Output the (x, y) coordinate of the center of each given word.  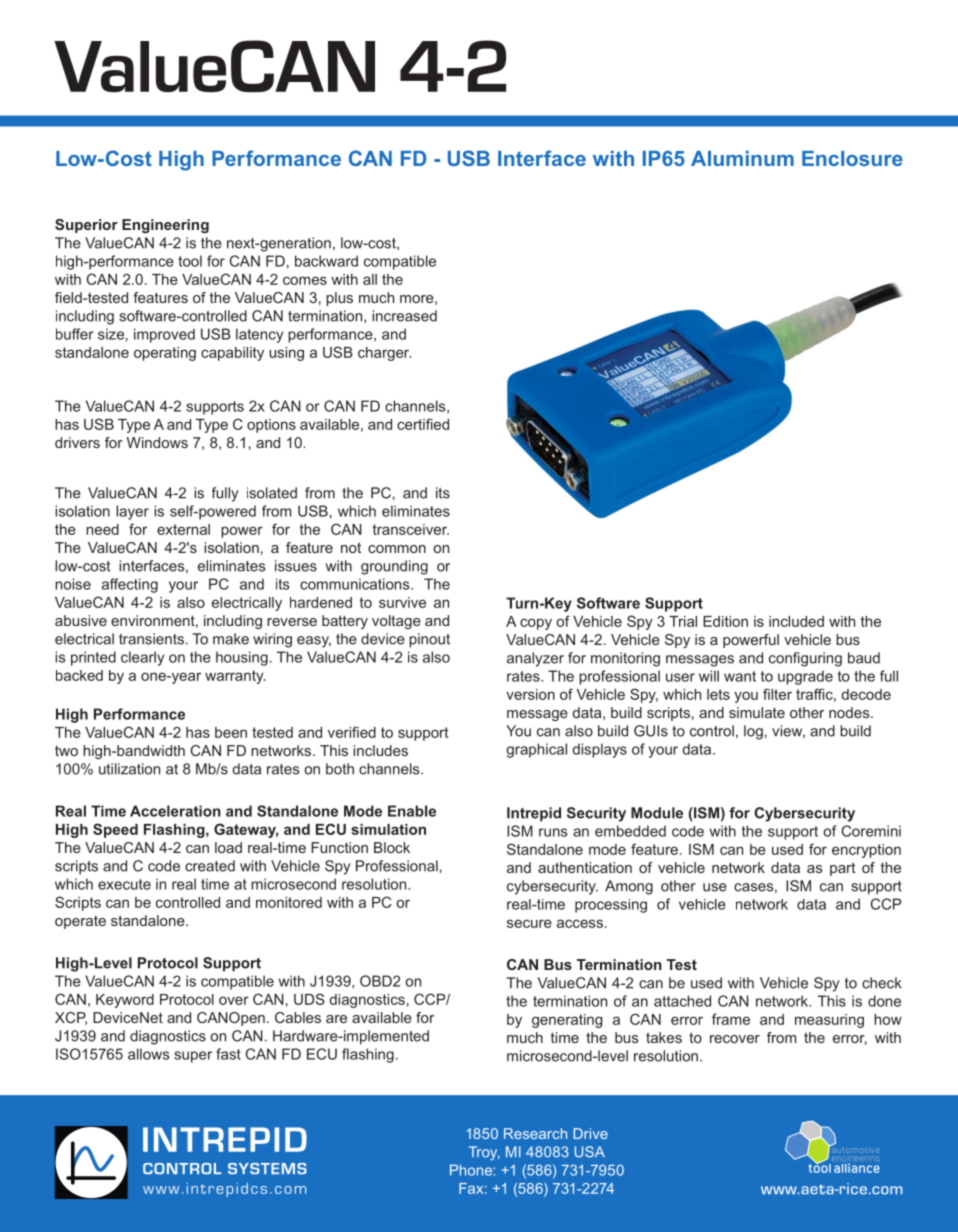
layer (132, 512)
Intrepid (534, 814)
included (796, 621)
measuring (829, 1021)
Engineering (165, 226)
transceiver (411, 529)
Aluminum (742, 158)
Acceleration (175, 811)
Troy (484, 1153)
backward (326, 261)
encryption (866, 851)
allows (148, 1054)
